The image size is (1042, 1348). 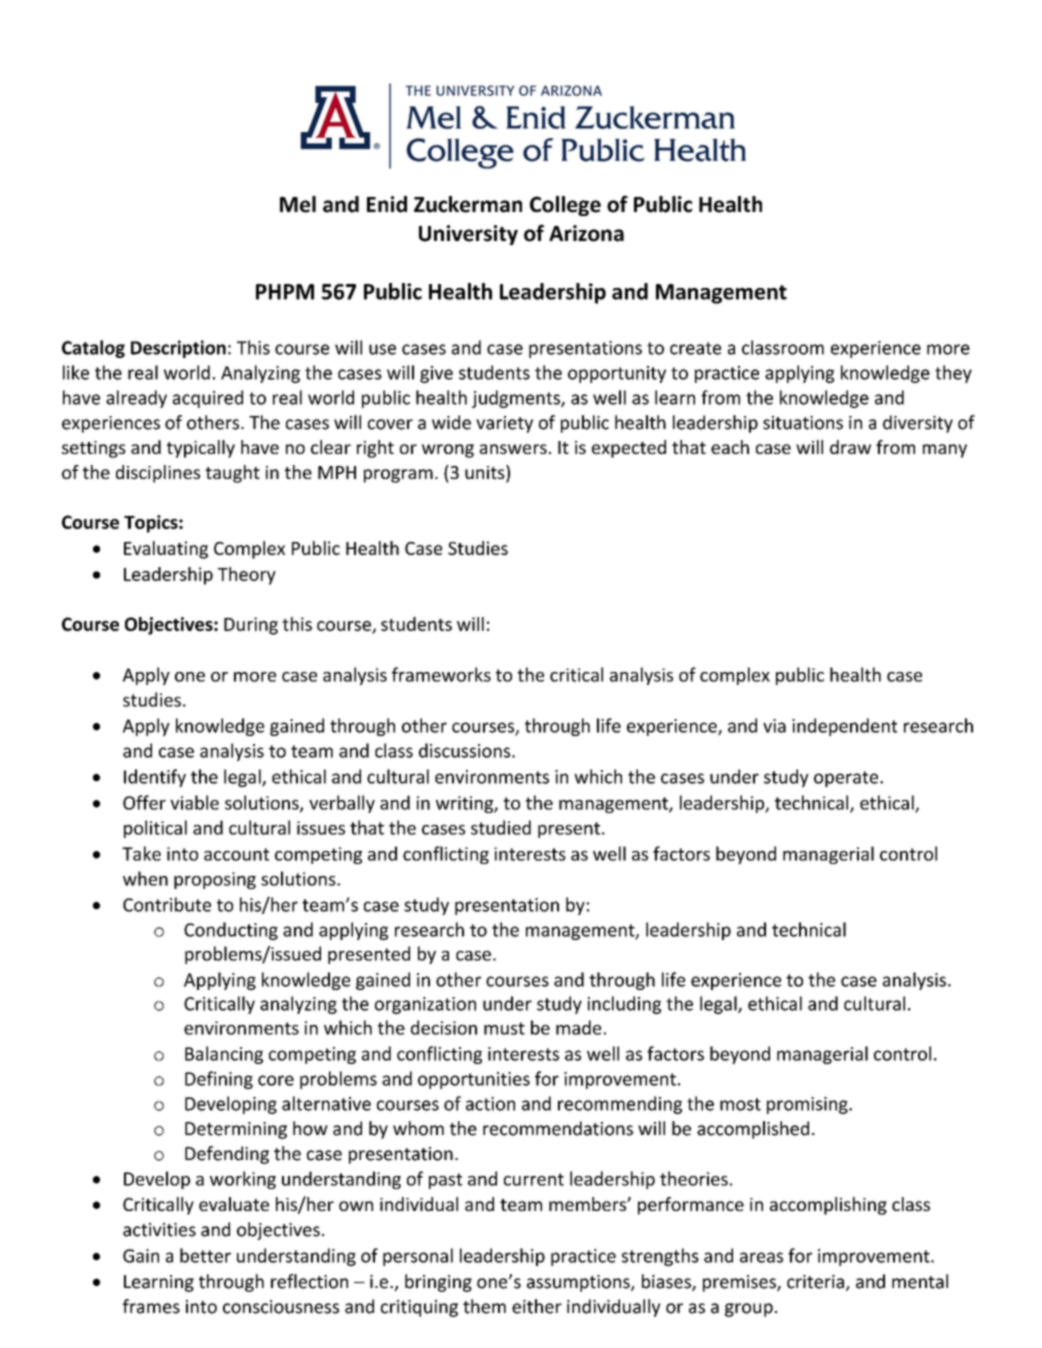 I want to click on draw, so click(x=850, y=447).
